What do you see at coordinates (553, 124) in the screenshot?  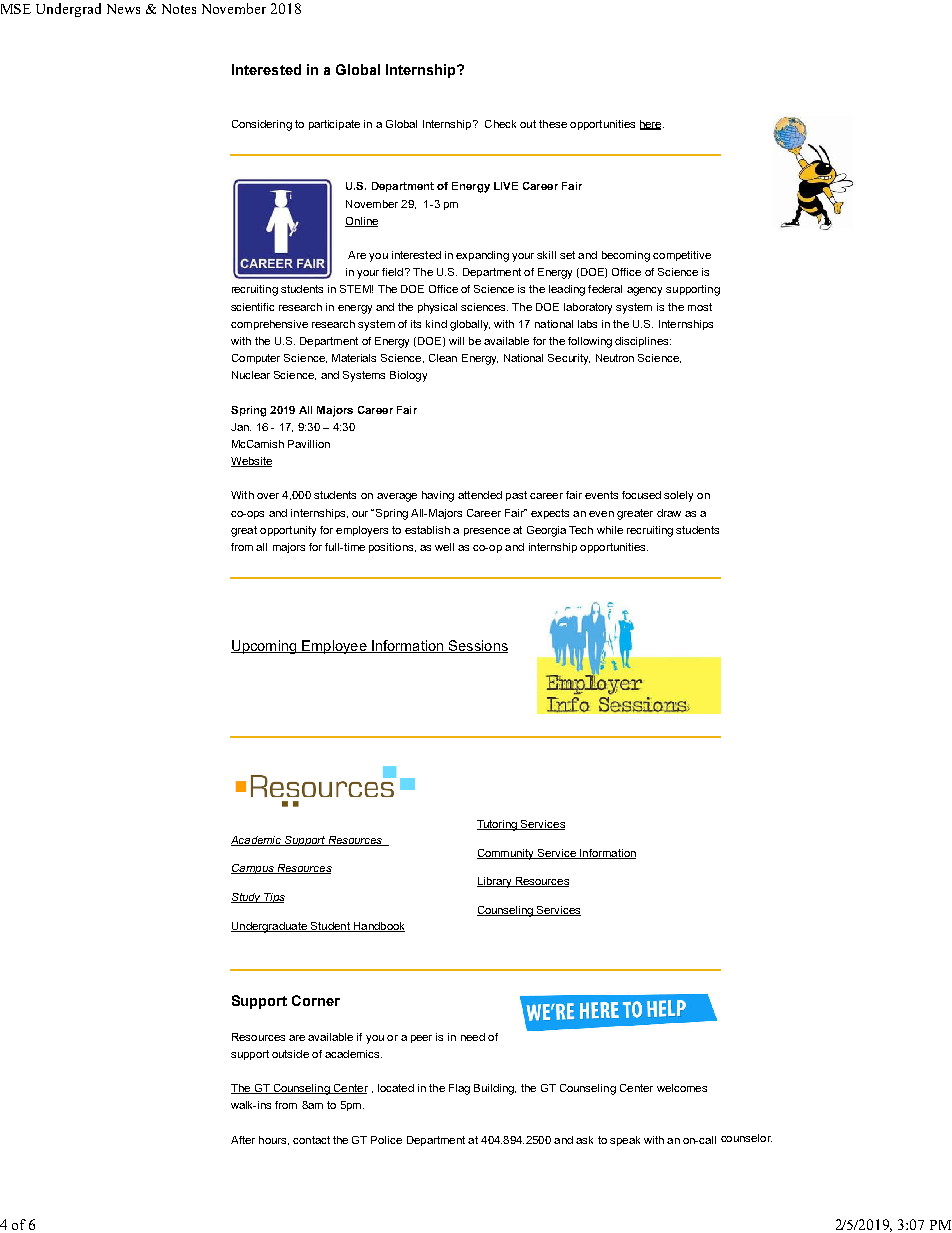 I see `these` at bounding box center [553, 124].
